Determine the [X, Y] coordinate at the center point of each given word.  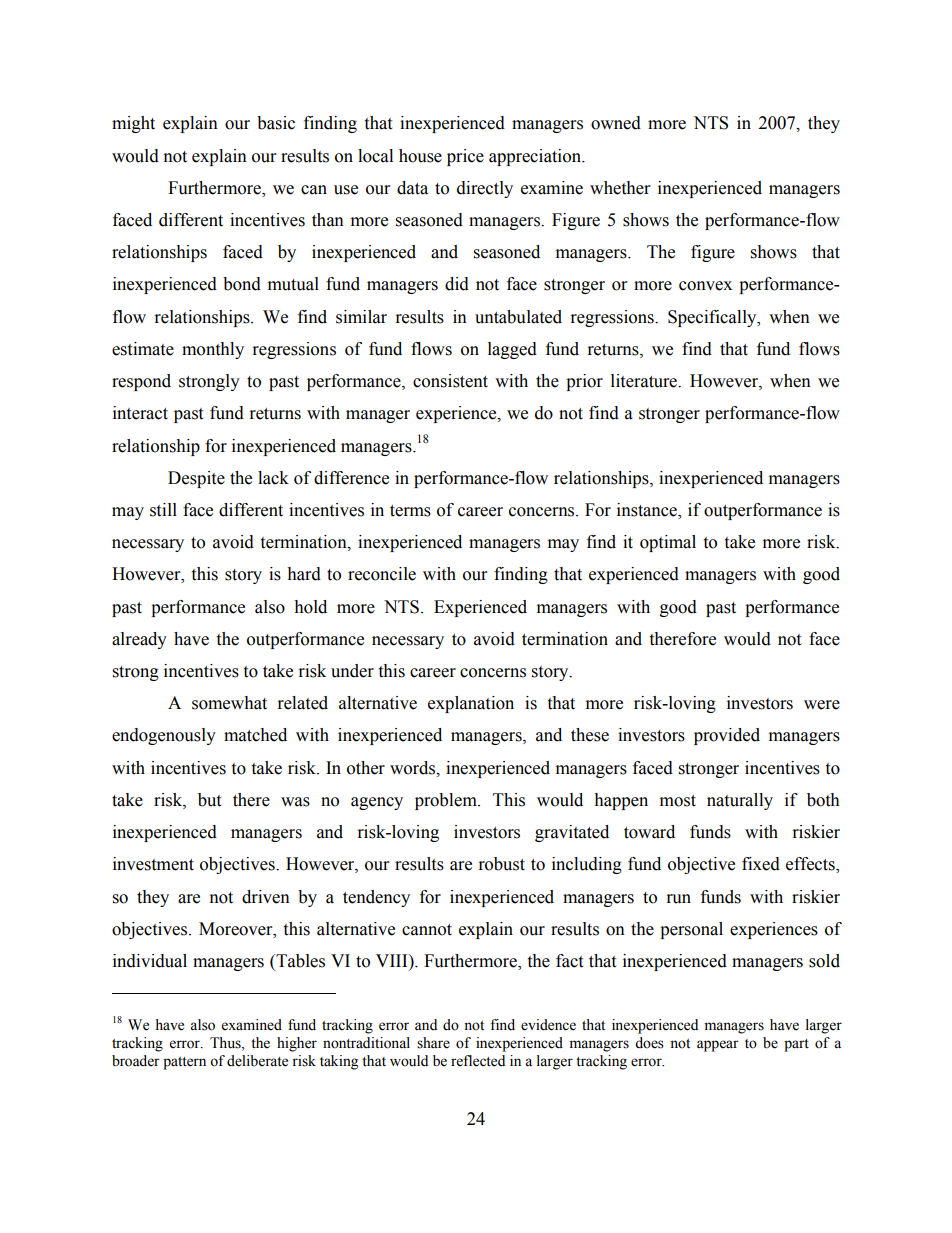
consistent [450, 381]
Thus [226, 1043]
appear [718, 1046]
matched [255, 735]
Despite [196, 479]
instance [648, 511]
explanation [471, 704]
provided [727, 736]
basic [276, 123]
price [465, 157]
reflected [478, 1061]
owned [616, 123]
